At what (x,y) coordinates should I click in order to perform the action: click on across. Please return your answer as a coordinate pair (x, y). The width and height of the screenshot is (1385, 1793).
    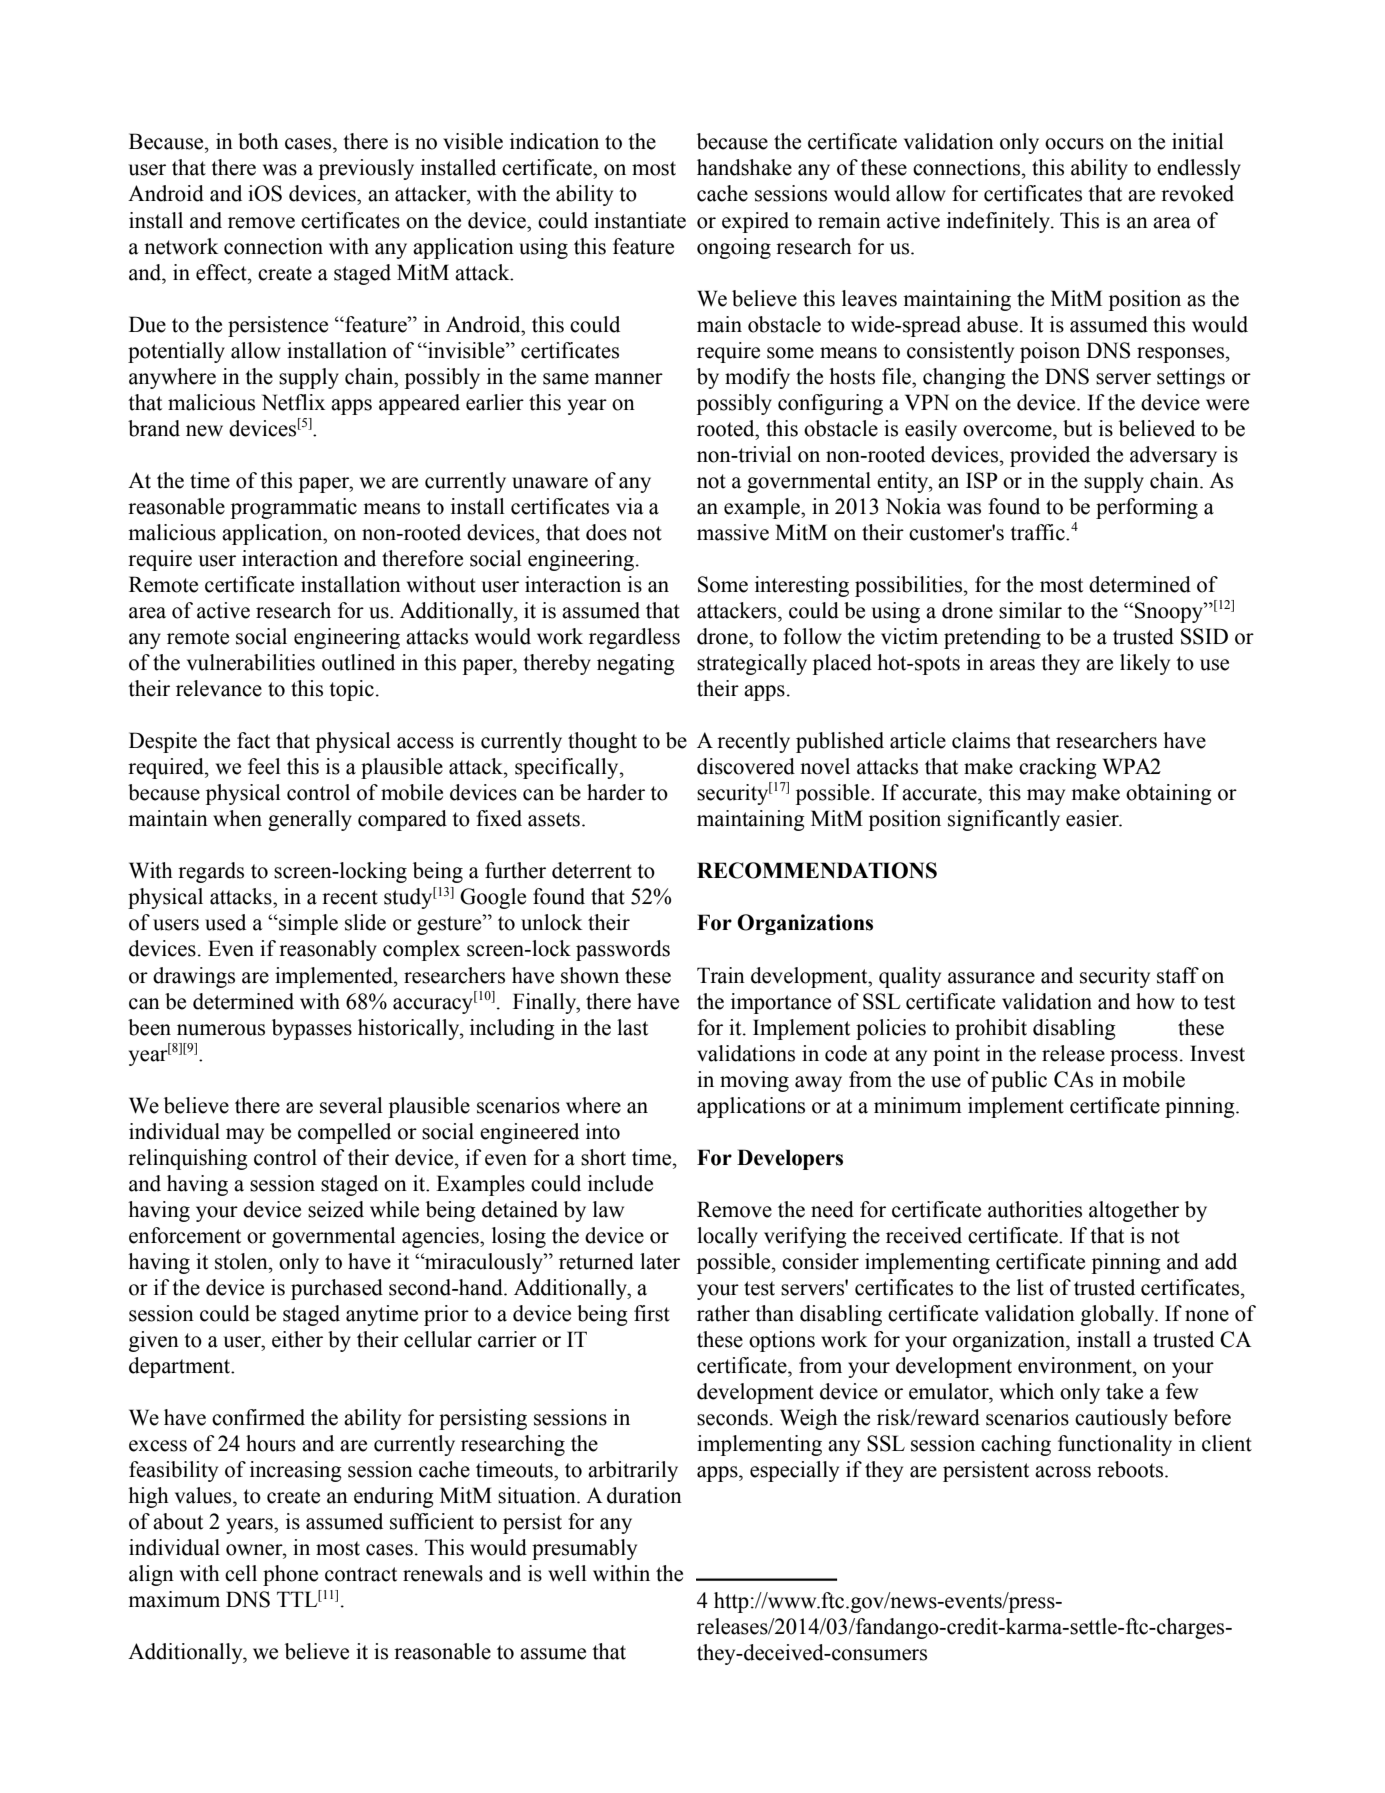
    Looking at the image, I should click on (1063, 1472).
